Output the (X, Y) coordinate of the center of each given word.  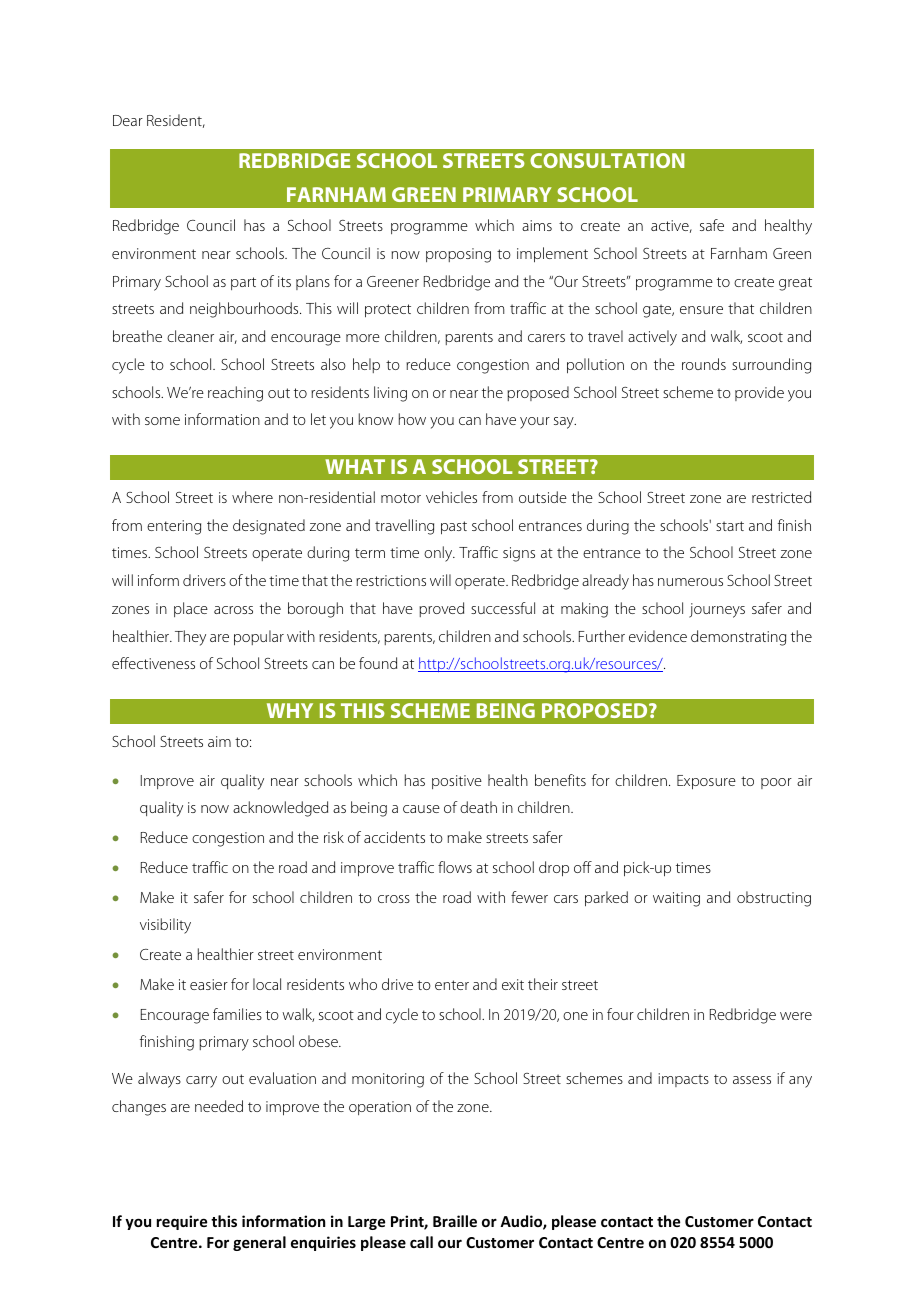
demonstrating (738, 638)
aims (537, 225)
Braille (455, 1221)
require (182, 1222)
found (378, 663)
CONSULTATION (607, 160)
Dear (128, 120)
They (190, 638)
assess (752, 1080)
